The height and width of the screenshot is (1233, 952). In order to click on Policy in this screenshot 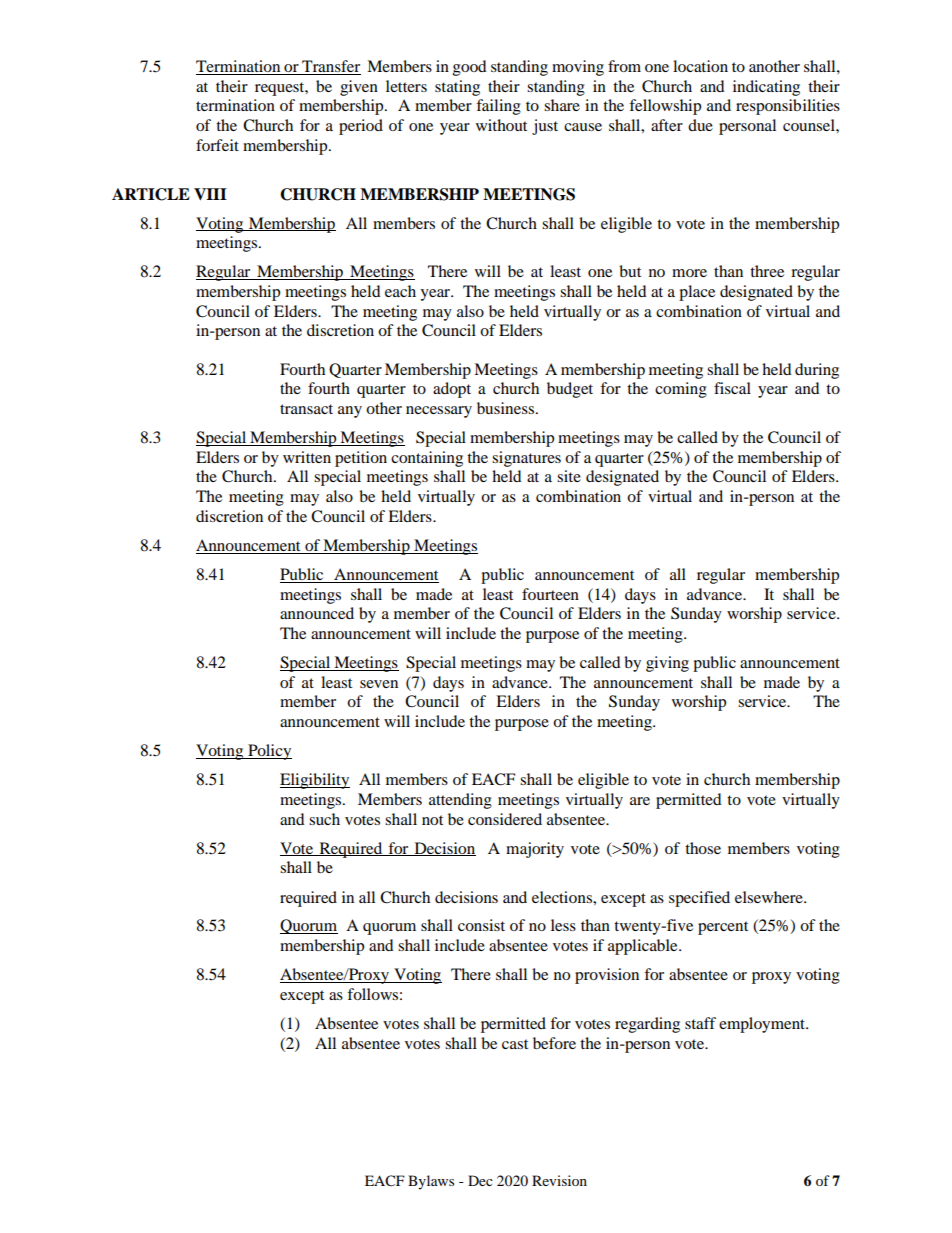, I will do `click(269, 752)`.
